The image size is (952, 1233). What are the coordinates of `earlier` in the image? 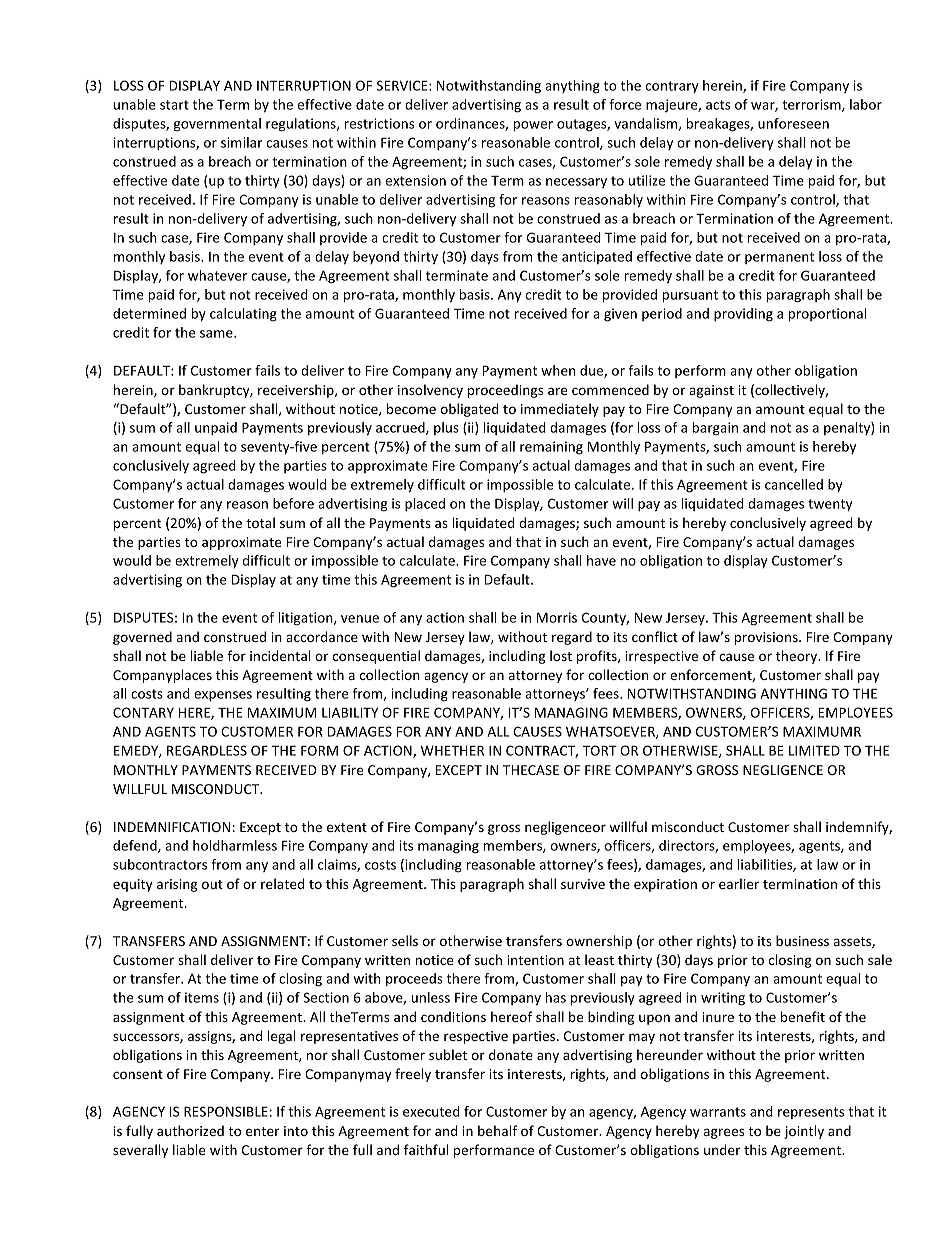 It's located at (739, 883).
